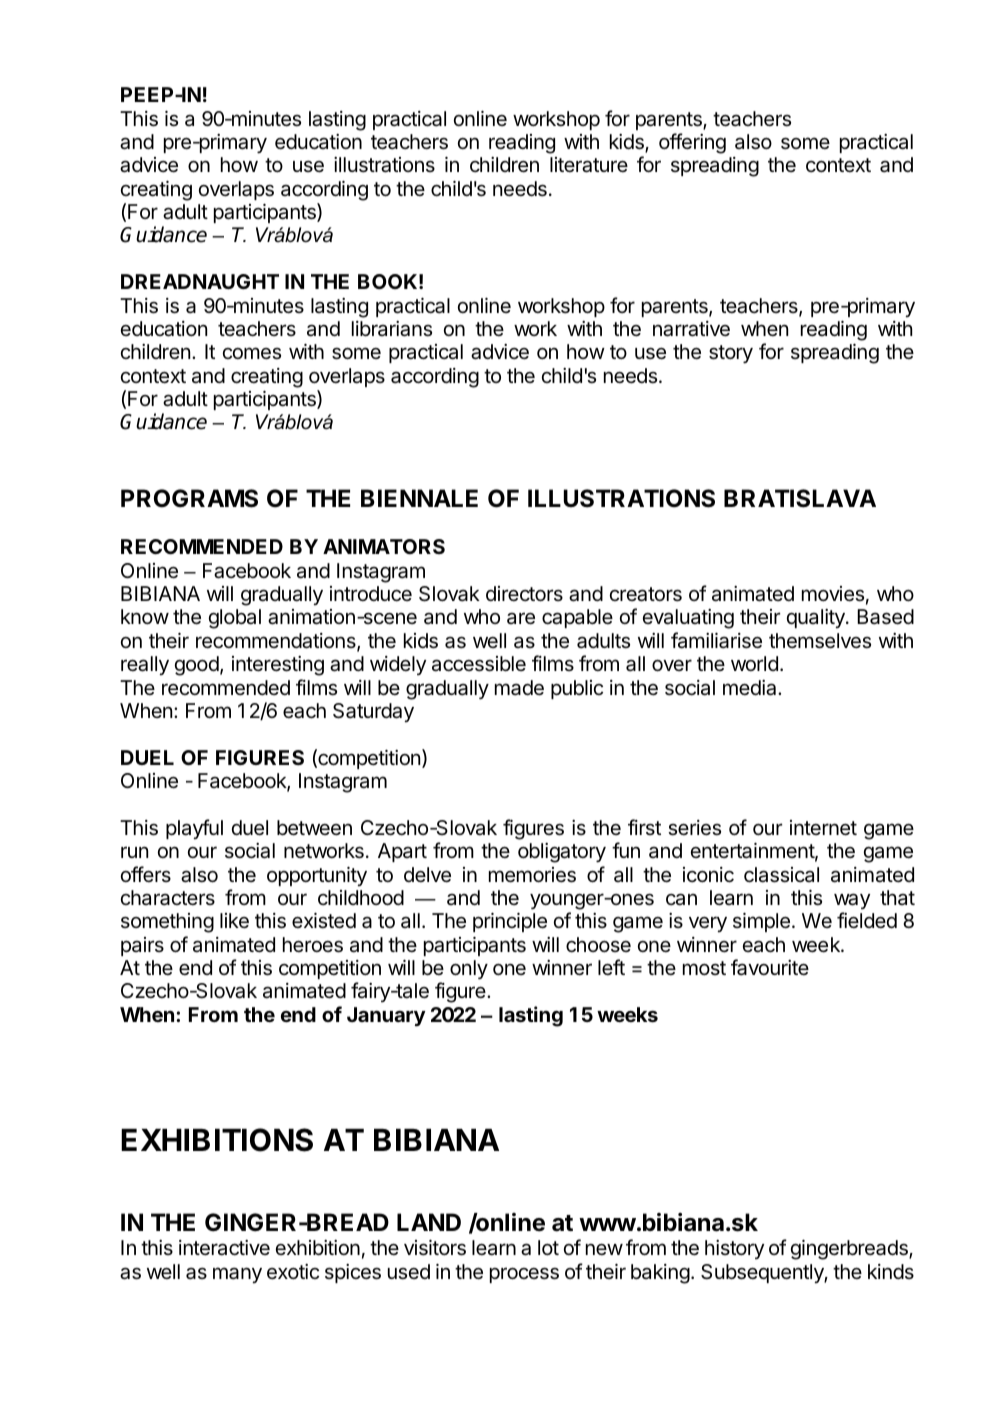 This page has width=1008, height=1426. Describe the element at coordinates (200, 281) in the page. I see `DREADNAUGHT` at that location.
